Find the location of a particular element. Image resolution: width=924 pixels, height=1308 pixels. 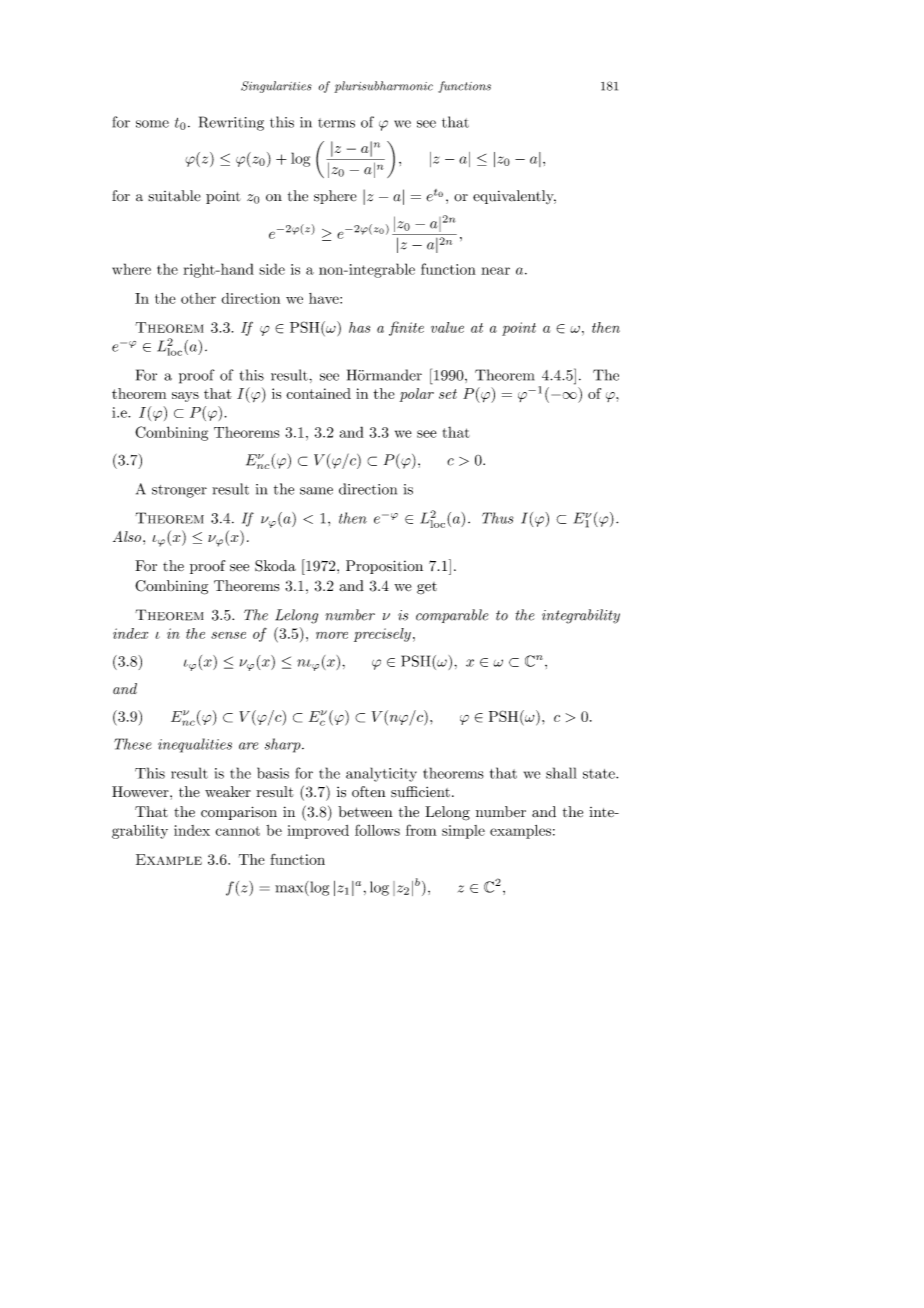

Also is located at coordinates (127, 536).
